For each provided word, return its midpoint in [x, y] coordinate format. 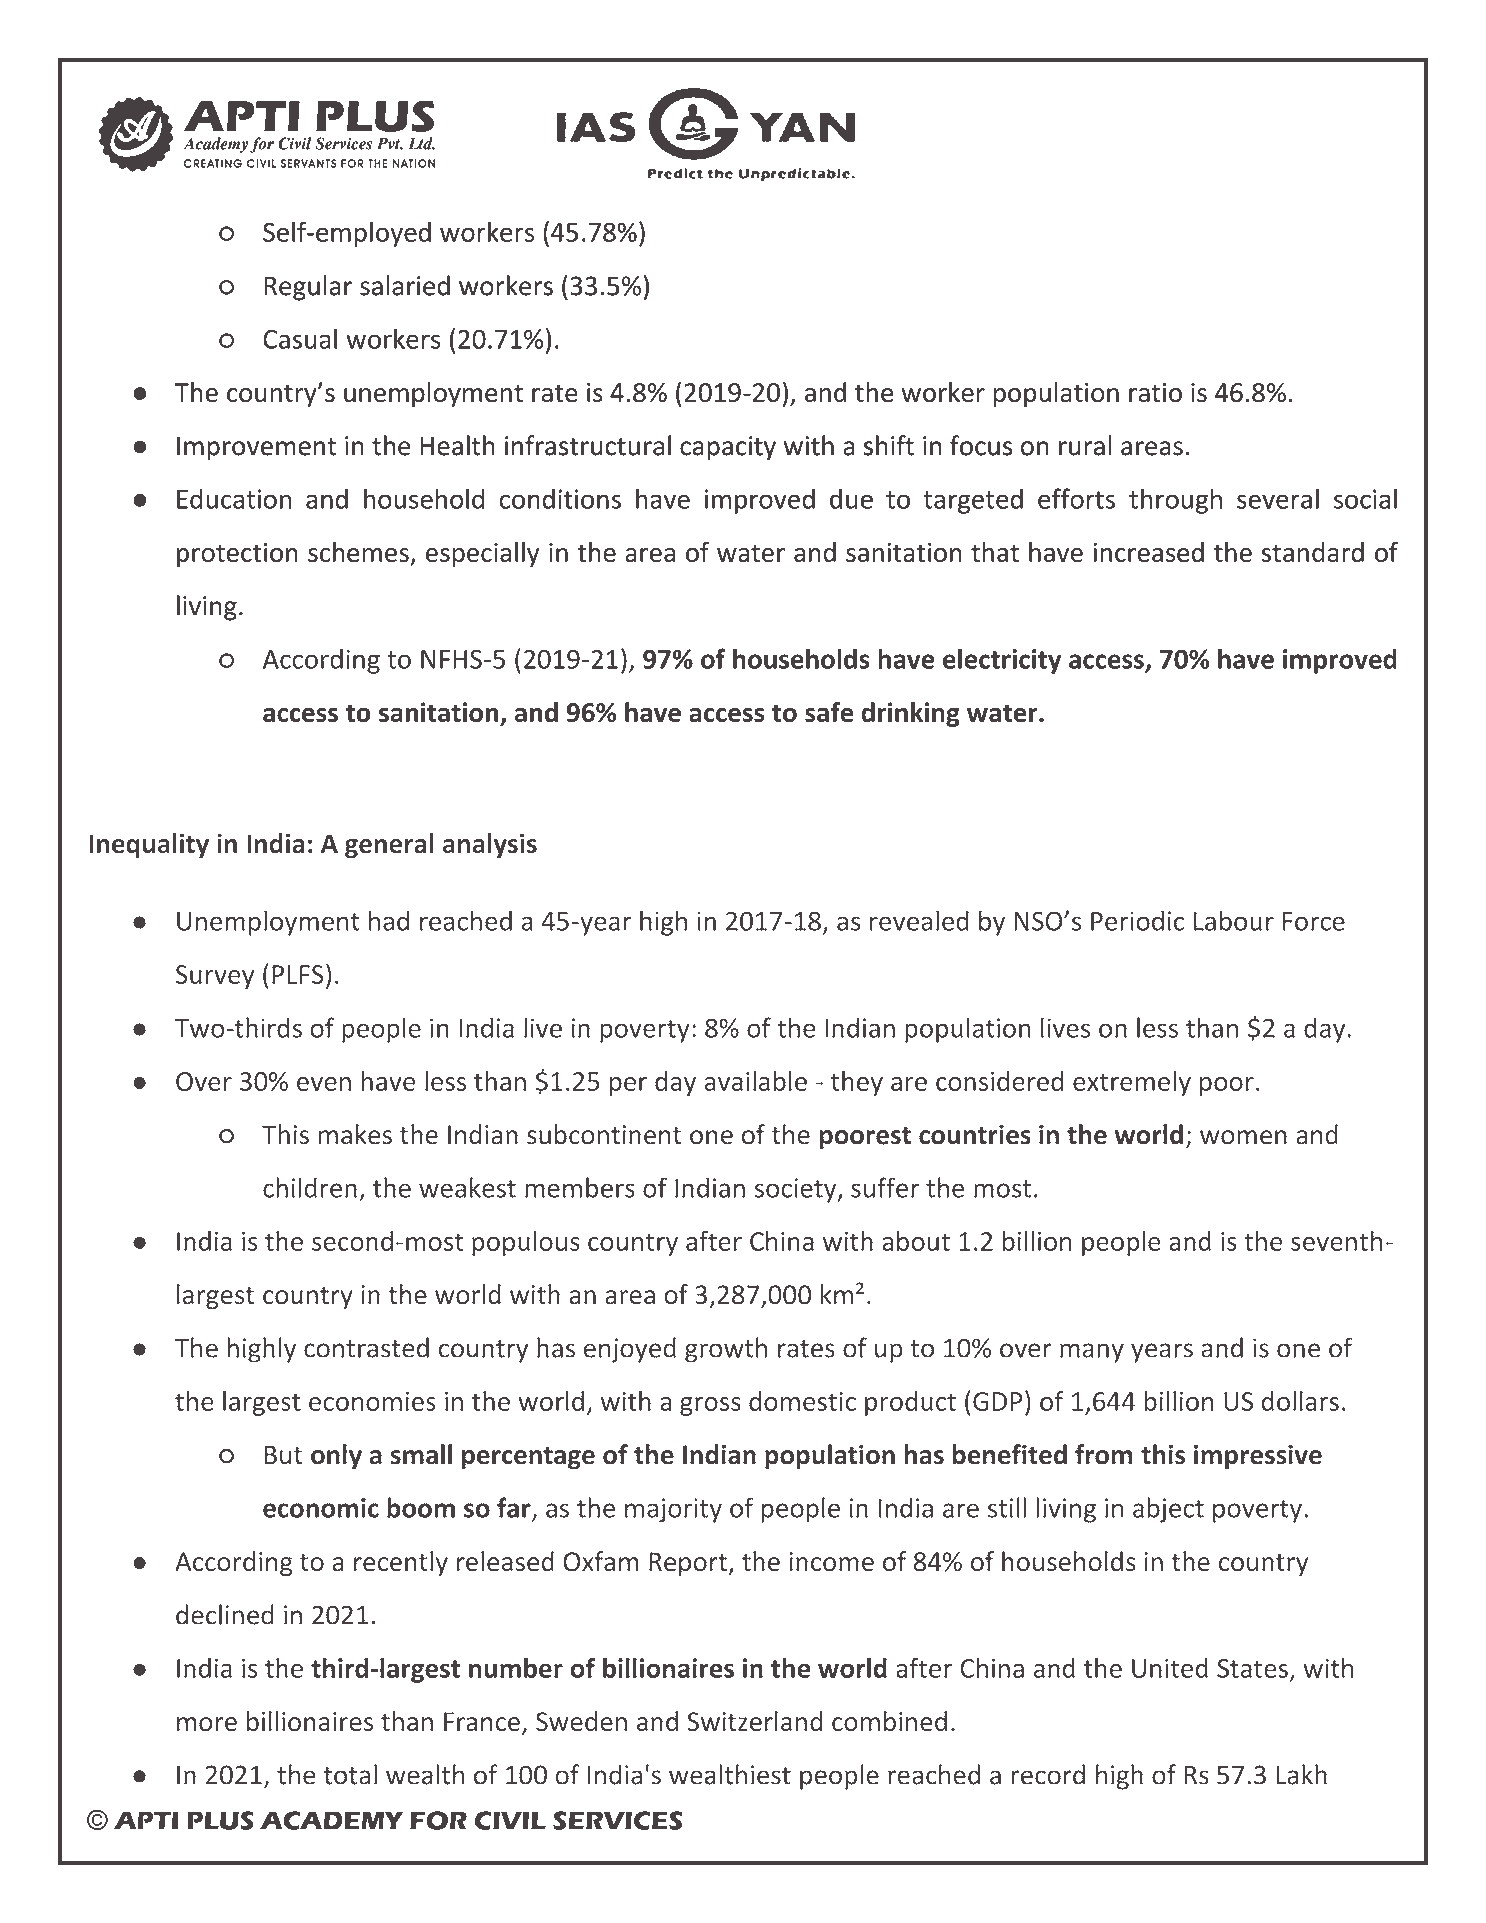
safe [829, 712]
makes [355, 1134]
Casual [300, 338]
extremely [1132, 1083]
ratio [1155, 392]
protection [237, 555]
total [350, 1774]
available [756, 1081]
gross [710, 1406]
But [283, 1455]
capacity [728, 448]
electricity [1002, 661]
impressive [1258, 1457]
